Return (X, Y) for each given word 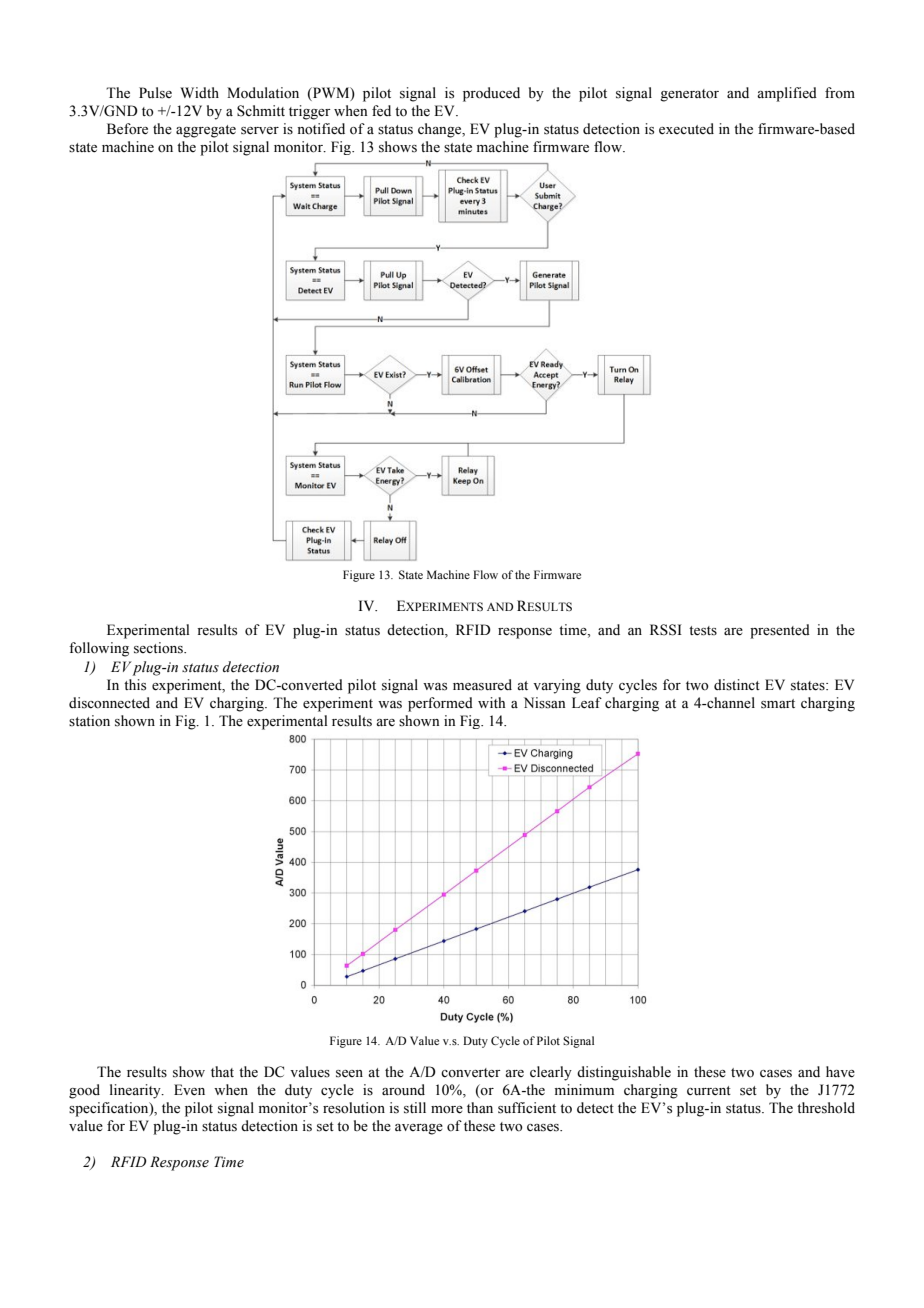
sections (159, 648)
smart (778, 704)
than (480, 1107)
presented (780, 631)
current (709, 1091)
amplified (787, 94)
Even (189, 1090)
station (89, 721)
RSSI (666, 630)
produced (491, 94)
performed (440, 704)
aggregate (206, 131)
